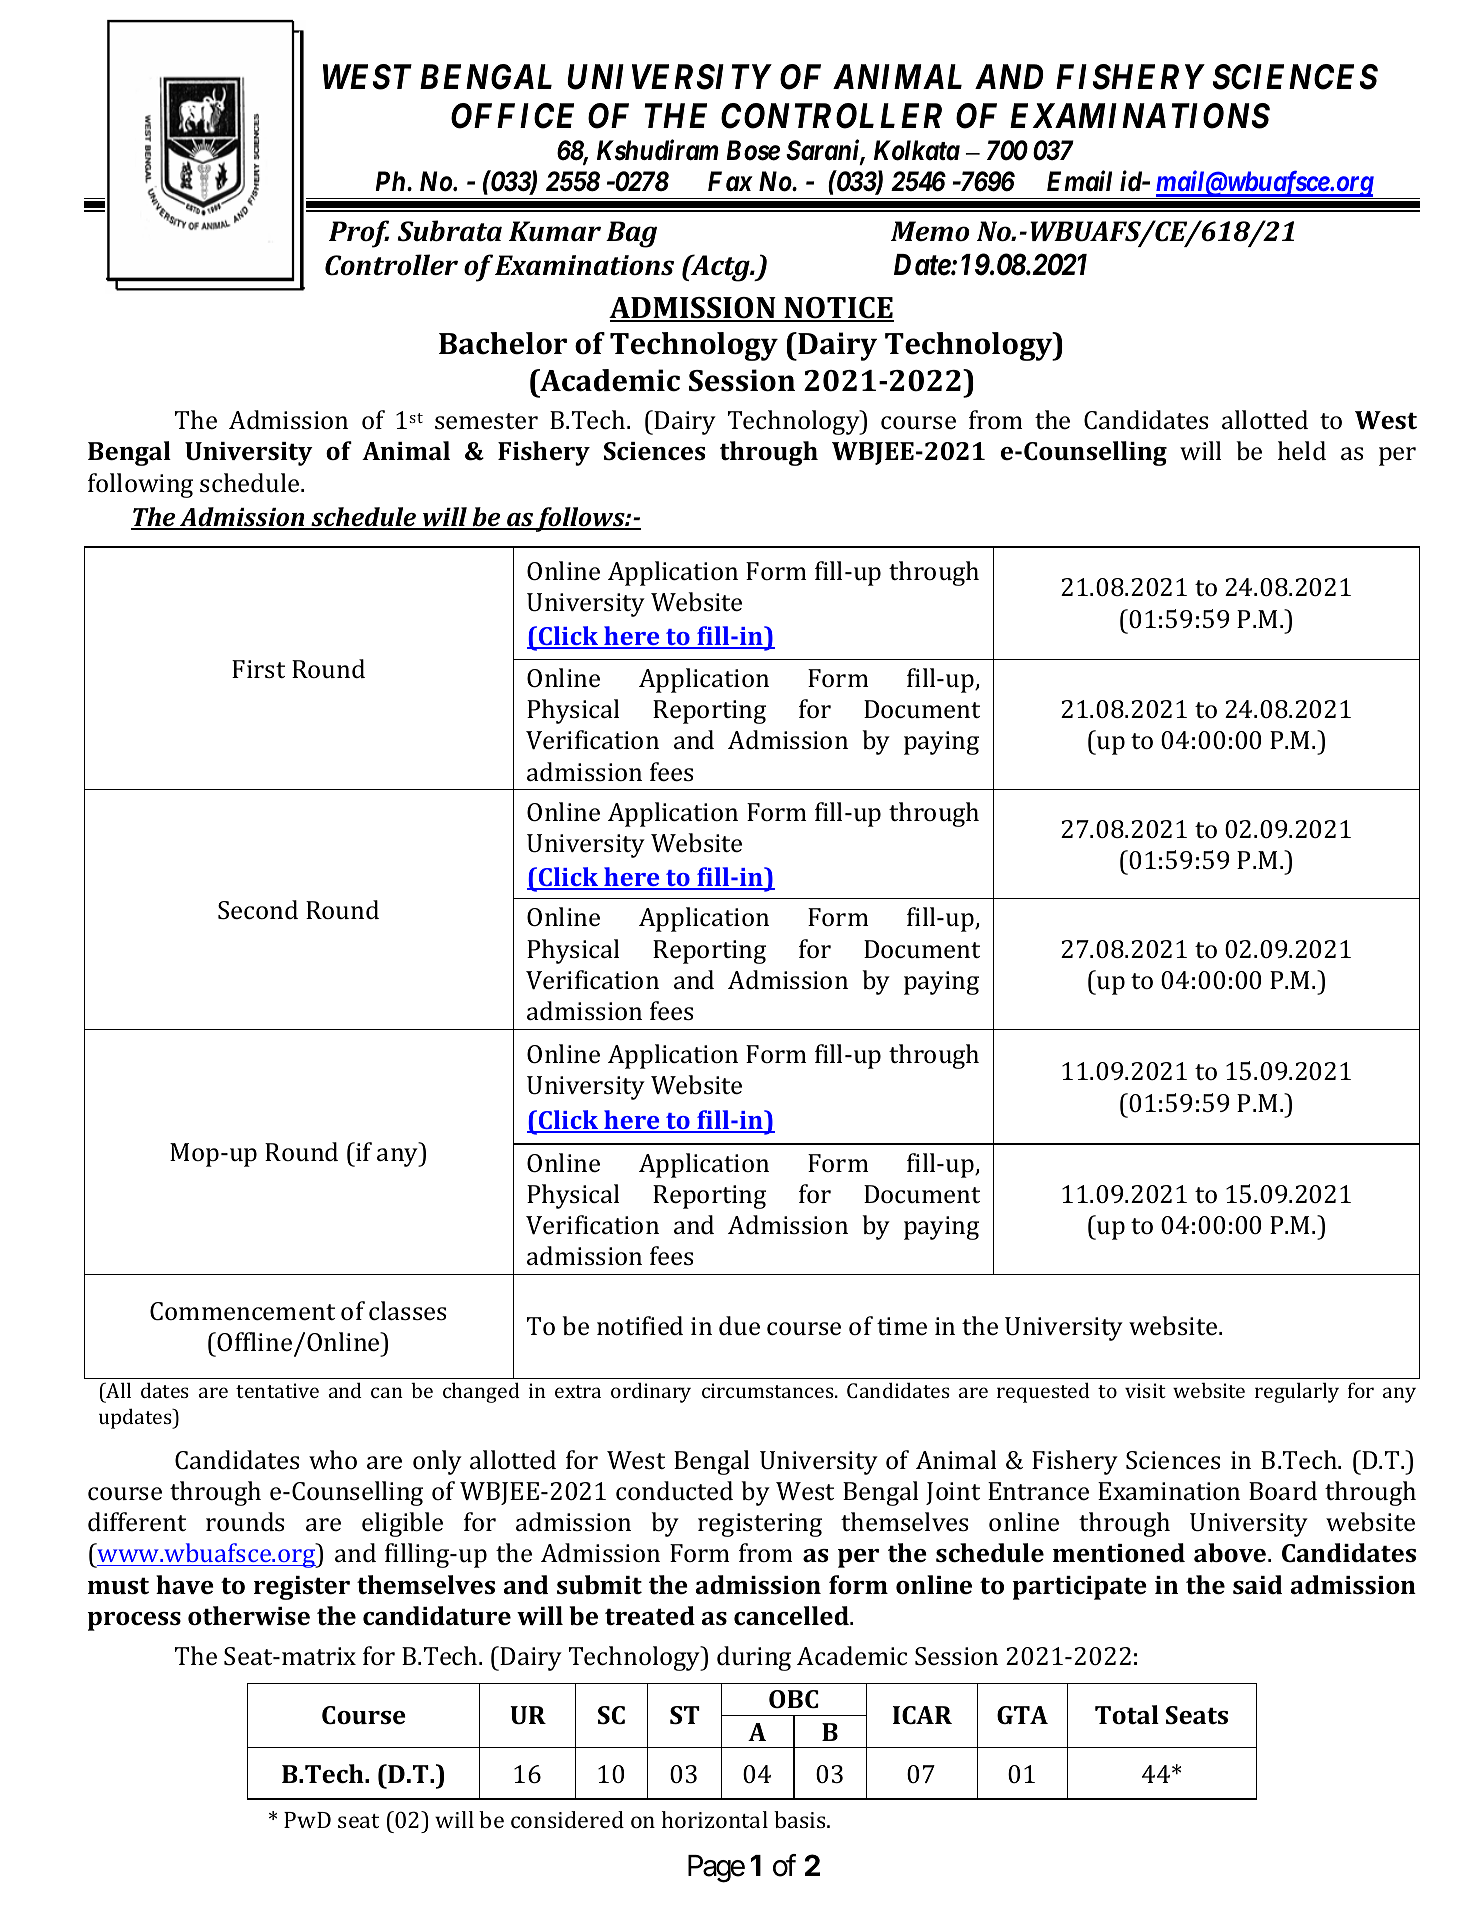 Image resolution: width=1482 pixels, height=1917 pixels. Describe the element at coordinates (930, 231) in the image. I see `Memo` at that location.
